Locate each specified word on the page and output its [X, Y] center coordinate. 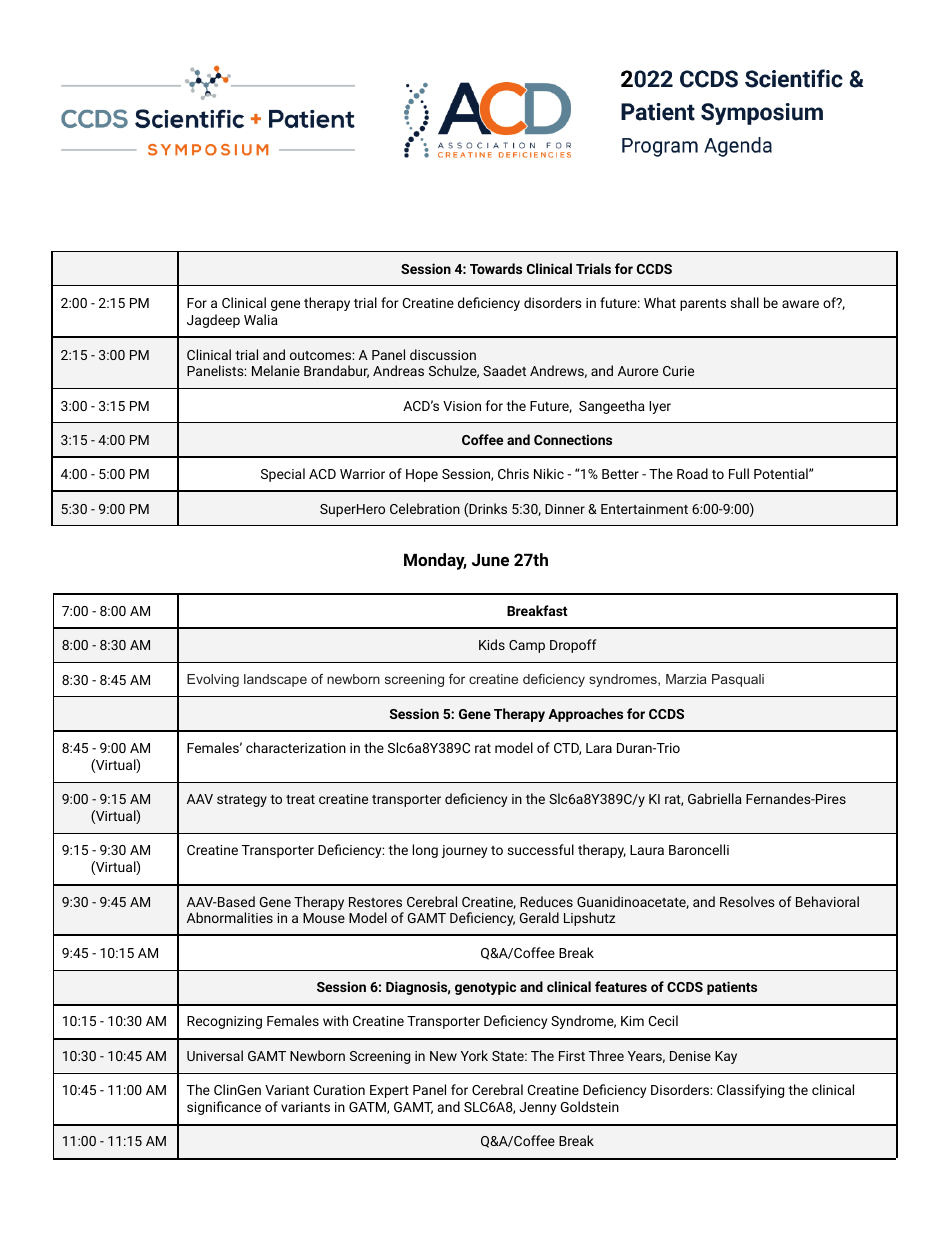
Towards [496, 268]
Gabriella [715, 798]
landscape [275, 680]
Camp [527, 646]
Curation [339, 1090]
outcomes [321, 355]
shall [745, 302]
